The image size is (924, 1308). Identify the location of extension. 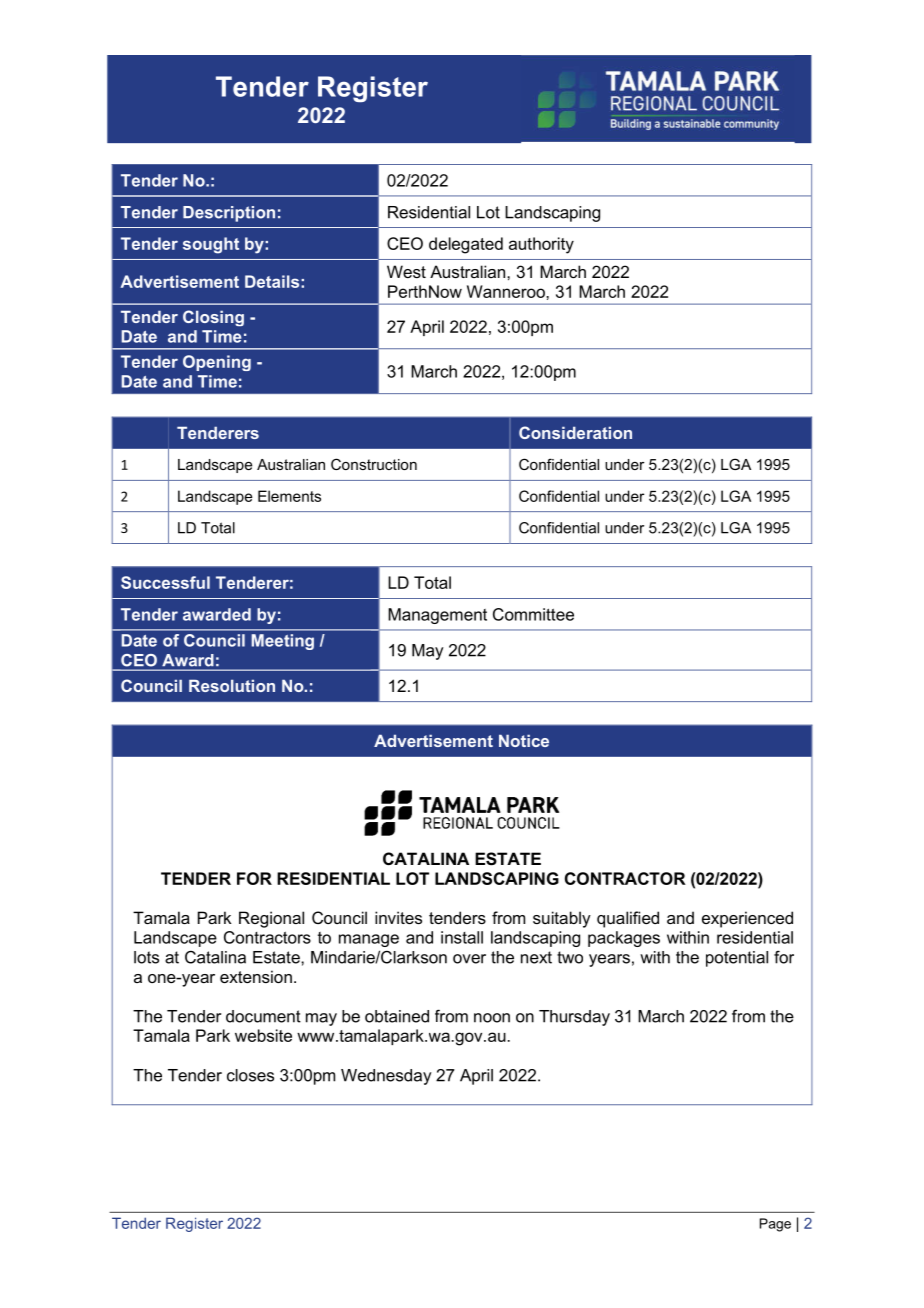
(256, 976).
